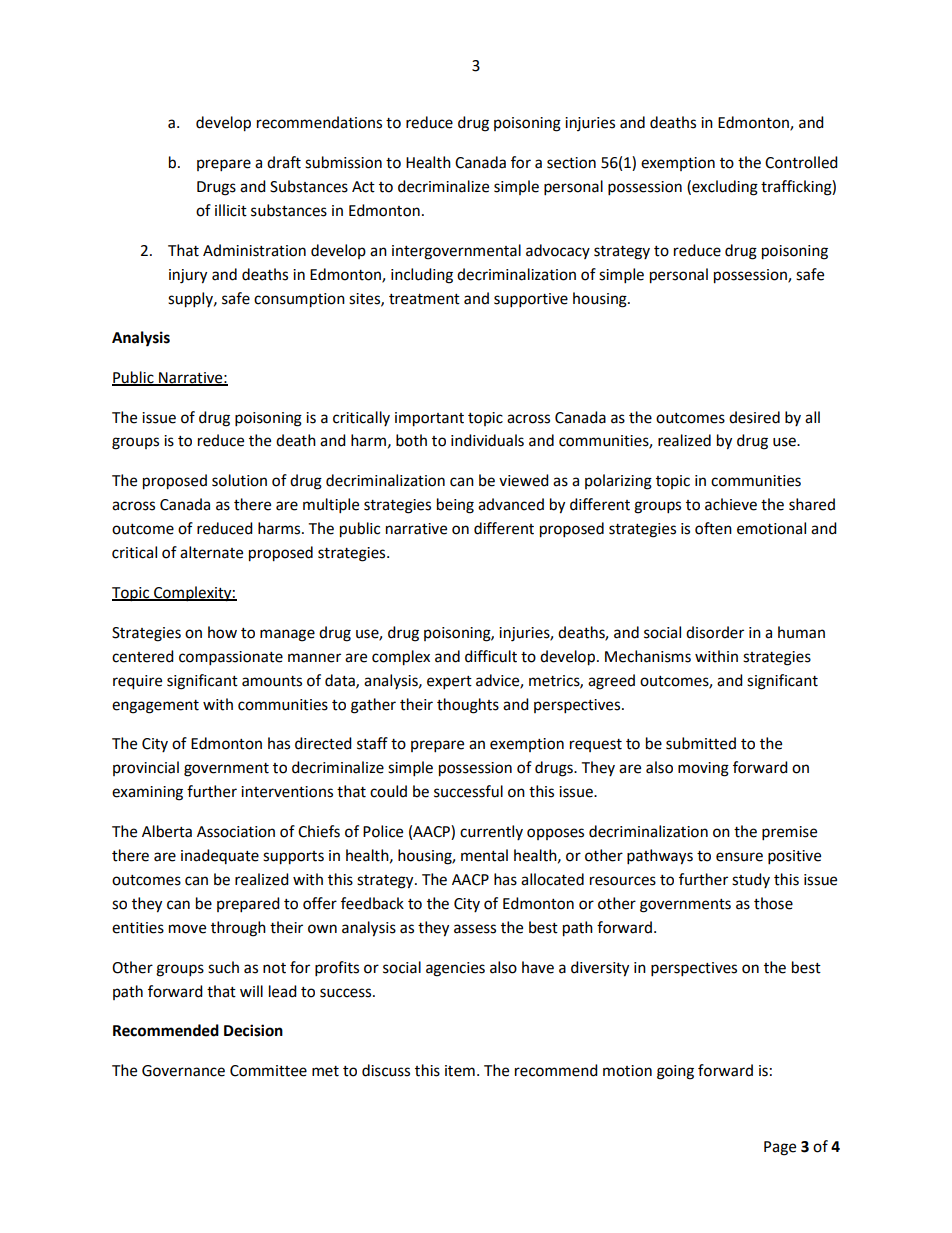  I want to click on those, so click(773, 903).
